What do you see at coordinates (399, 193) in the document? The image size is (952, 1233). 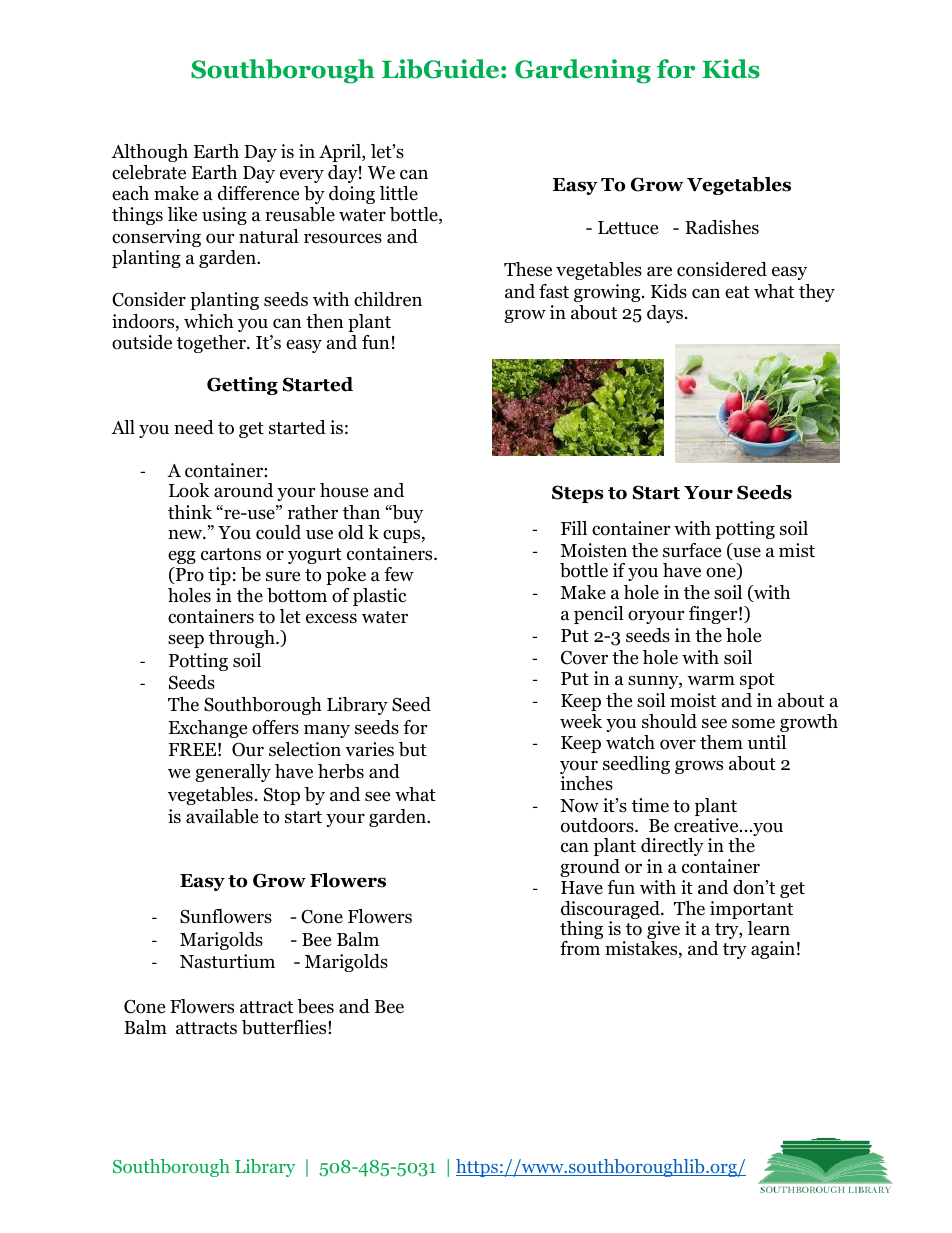 I see `little` at bounding box center [399, 193].
